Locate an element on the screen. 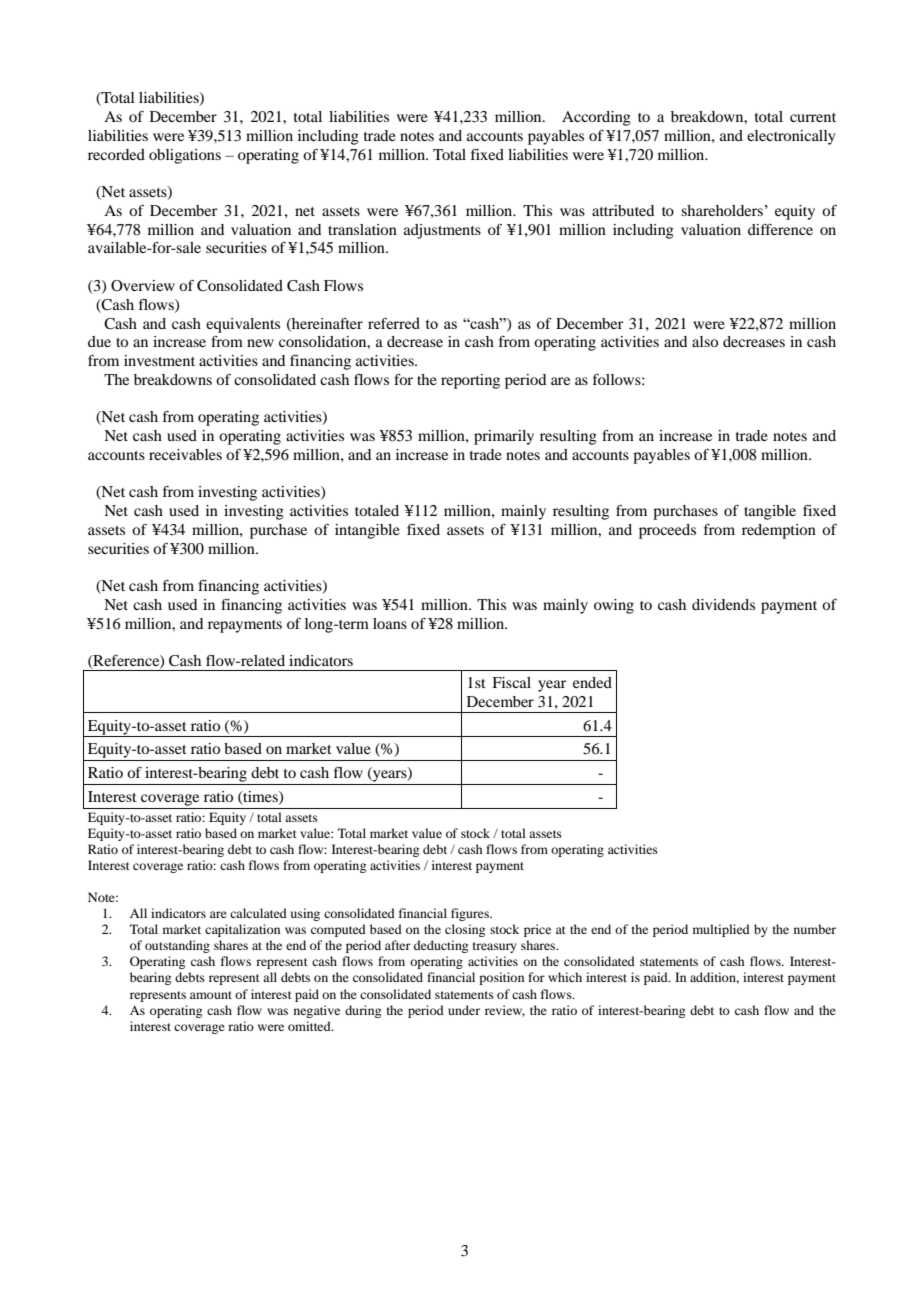  obligations is located at coordinates (185, 156).
